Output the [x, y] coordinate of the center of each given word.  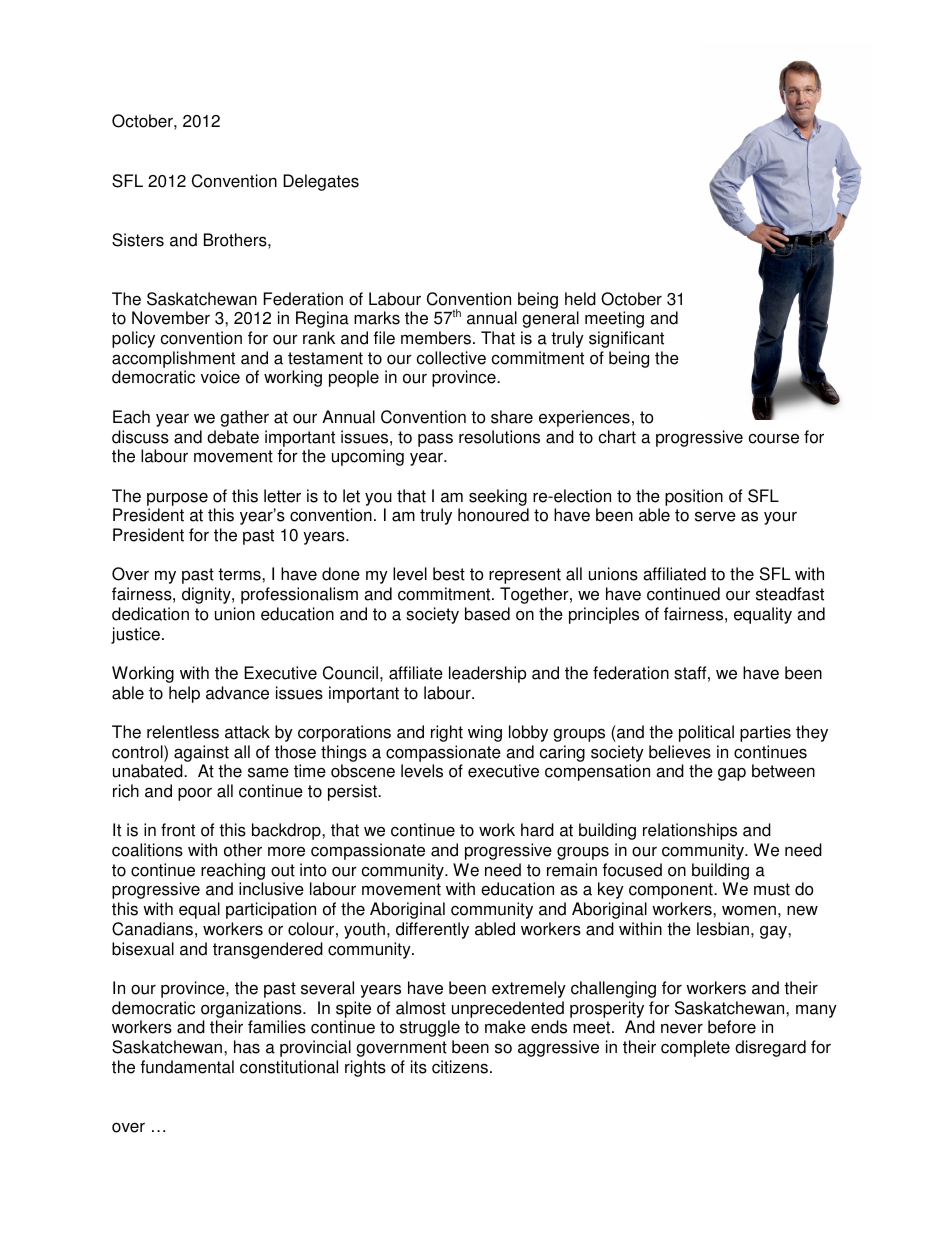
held [580, 299]
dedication [150, 614]
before [732, 1027]
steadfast [790, 594]
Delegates [321, 182]
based [487, 614]
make [505, 1027]
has [247, 1047]
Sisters [138, 240]
